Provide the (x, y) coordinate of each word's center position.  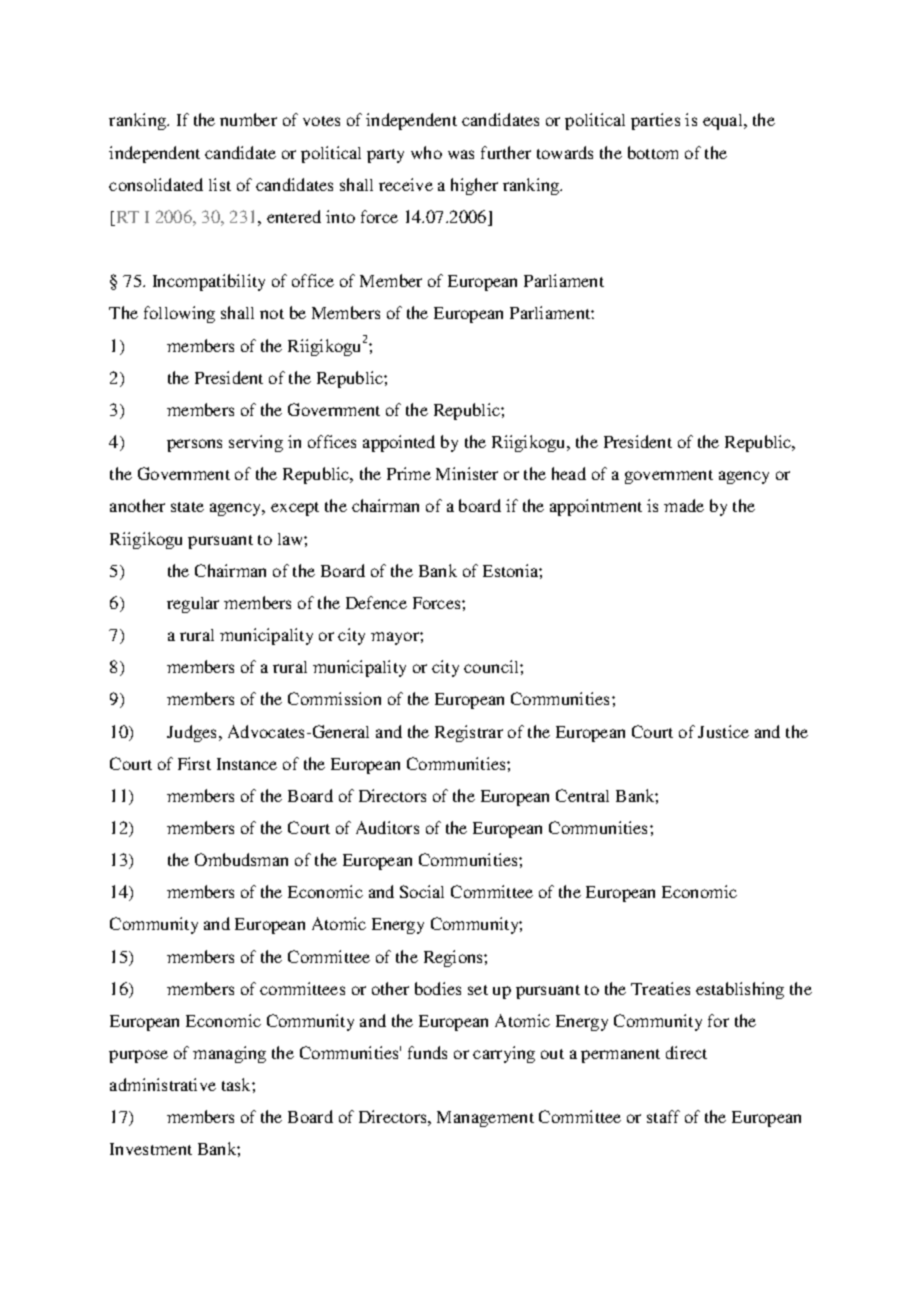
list (220, 184)
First (194, 763)
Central (582, 795)
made (684, 505)
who (426, 152)
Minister (467, 473)
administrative (163, 1084)
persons (194, 445)
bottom (653, 152)
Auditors (387, 827)
